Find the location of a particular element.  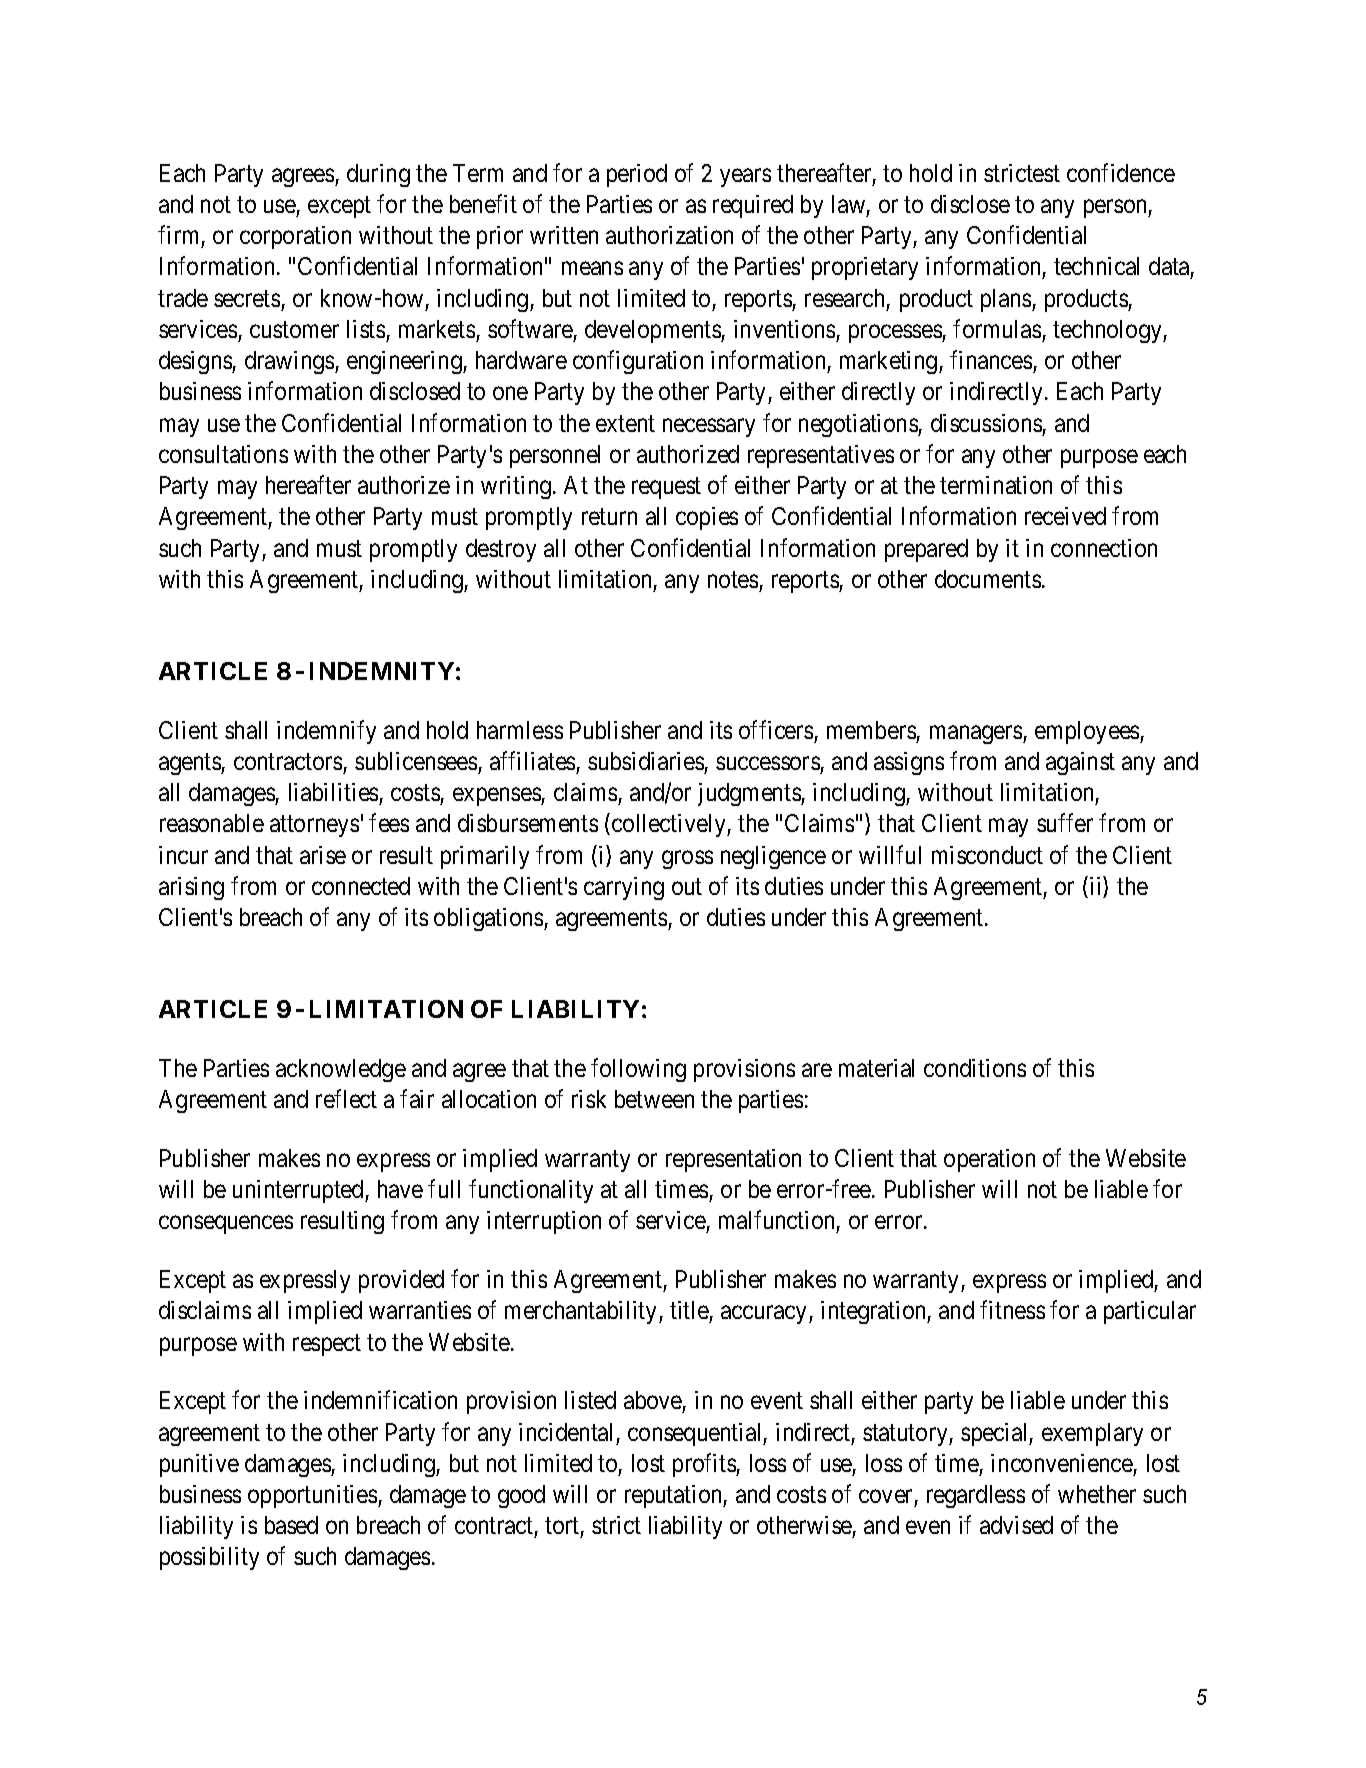

technical is located at coordinates (1096, 266).
